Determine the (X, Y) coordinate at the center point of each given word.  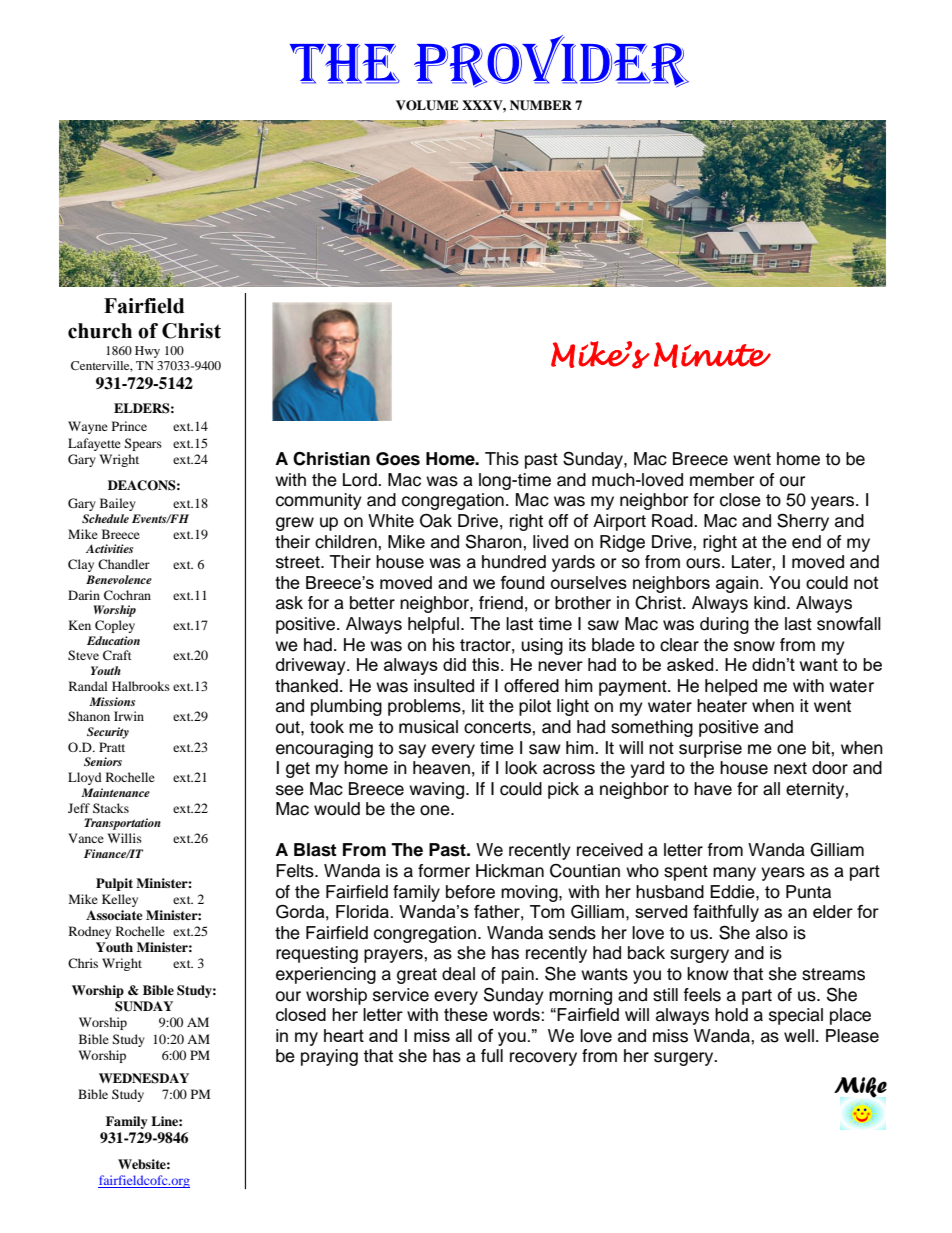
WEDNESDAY (144, 1078)
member (722, 480)
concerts (498, 727)
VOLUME (427, 105)
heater (722, 706)
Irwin (129, 716)
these (466, 1014)
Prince (129, 426)
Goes (398, 459)
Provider (551, 61)
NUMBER (541, 105)
